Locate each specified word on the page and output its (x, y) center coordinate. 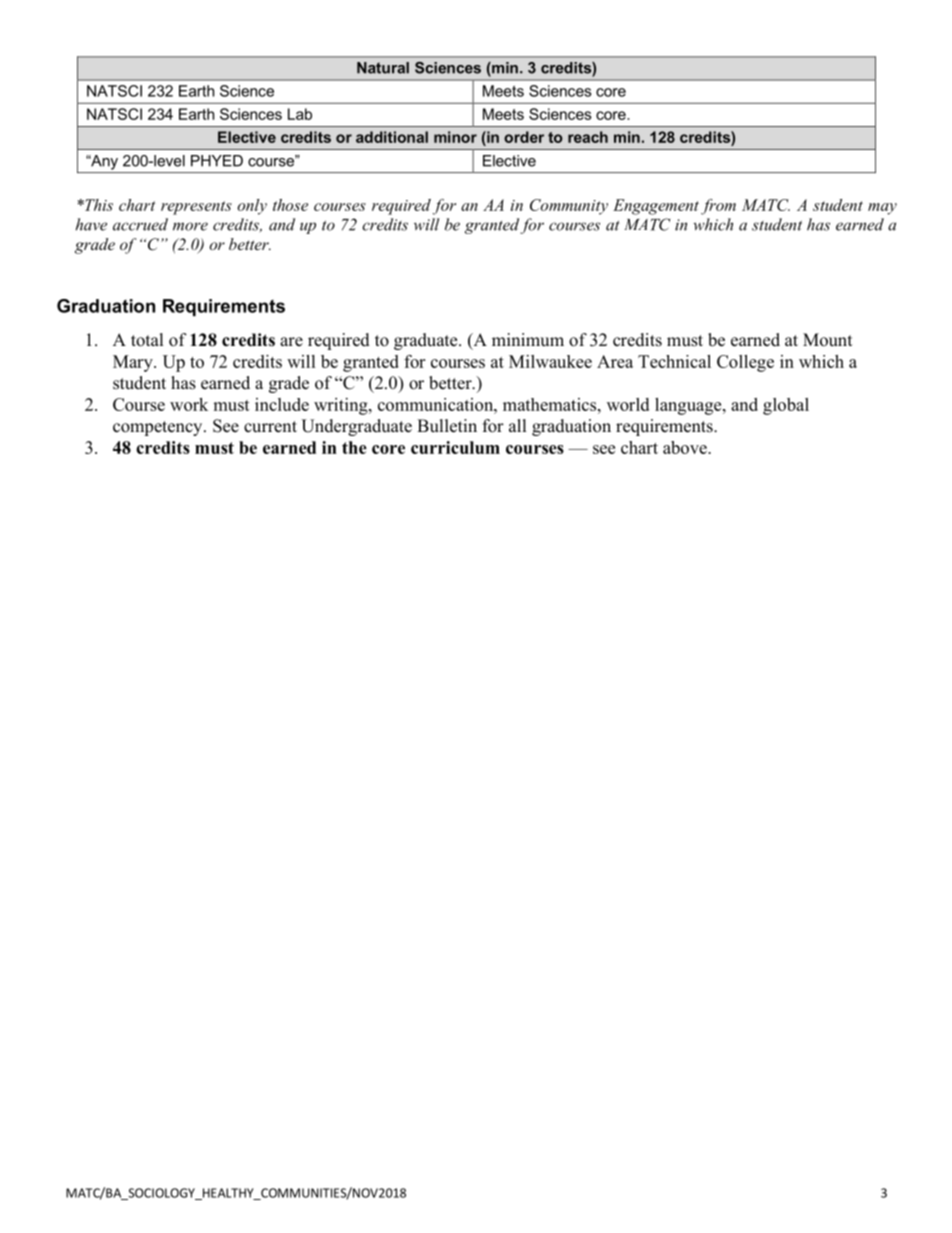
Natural (383, 68)
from (718, 207)
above (686, 447)
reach (588, 137)
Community (569, 207)
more (190, 226)
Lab (300, 114)
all (518, 425)
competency (159, 428)
